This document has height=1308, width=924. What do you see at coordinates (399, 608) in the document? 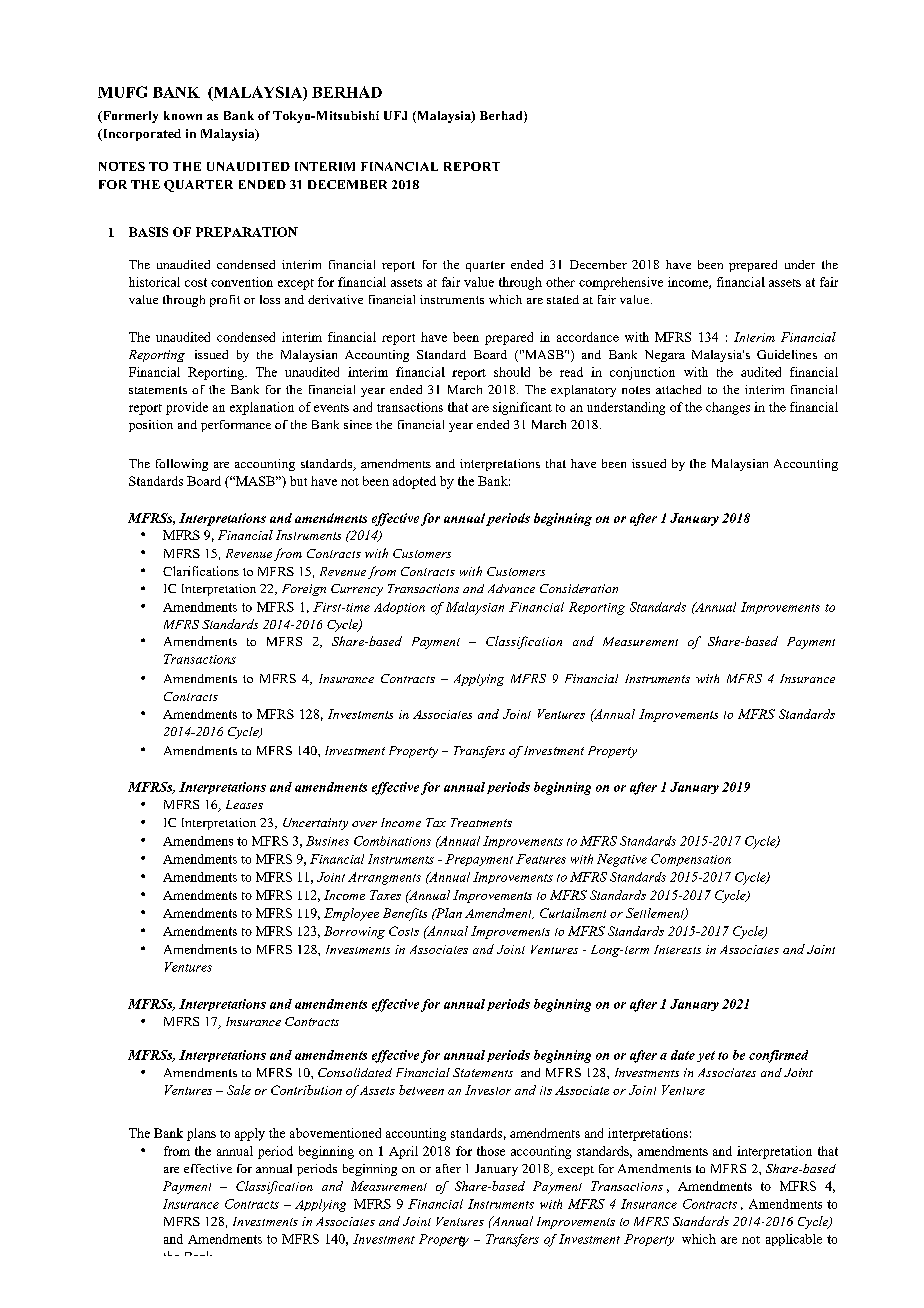
I see `Adoption` at bounding box center [399, 608].
